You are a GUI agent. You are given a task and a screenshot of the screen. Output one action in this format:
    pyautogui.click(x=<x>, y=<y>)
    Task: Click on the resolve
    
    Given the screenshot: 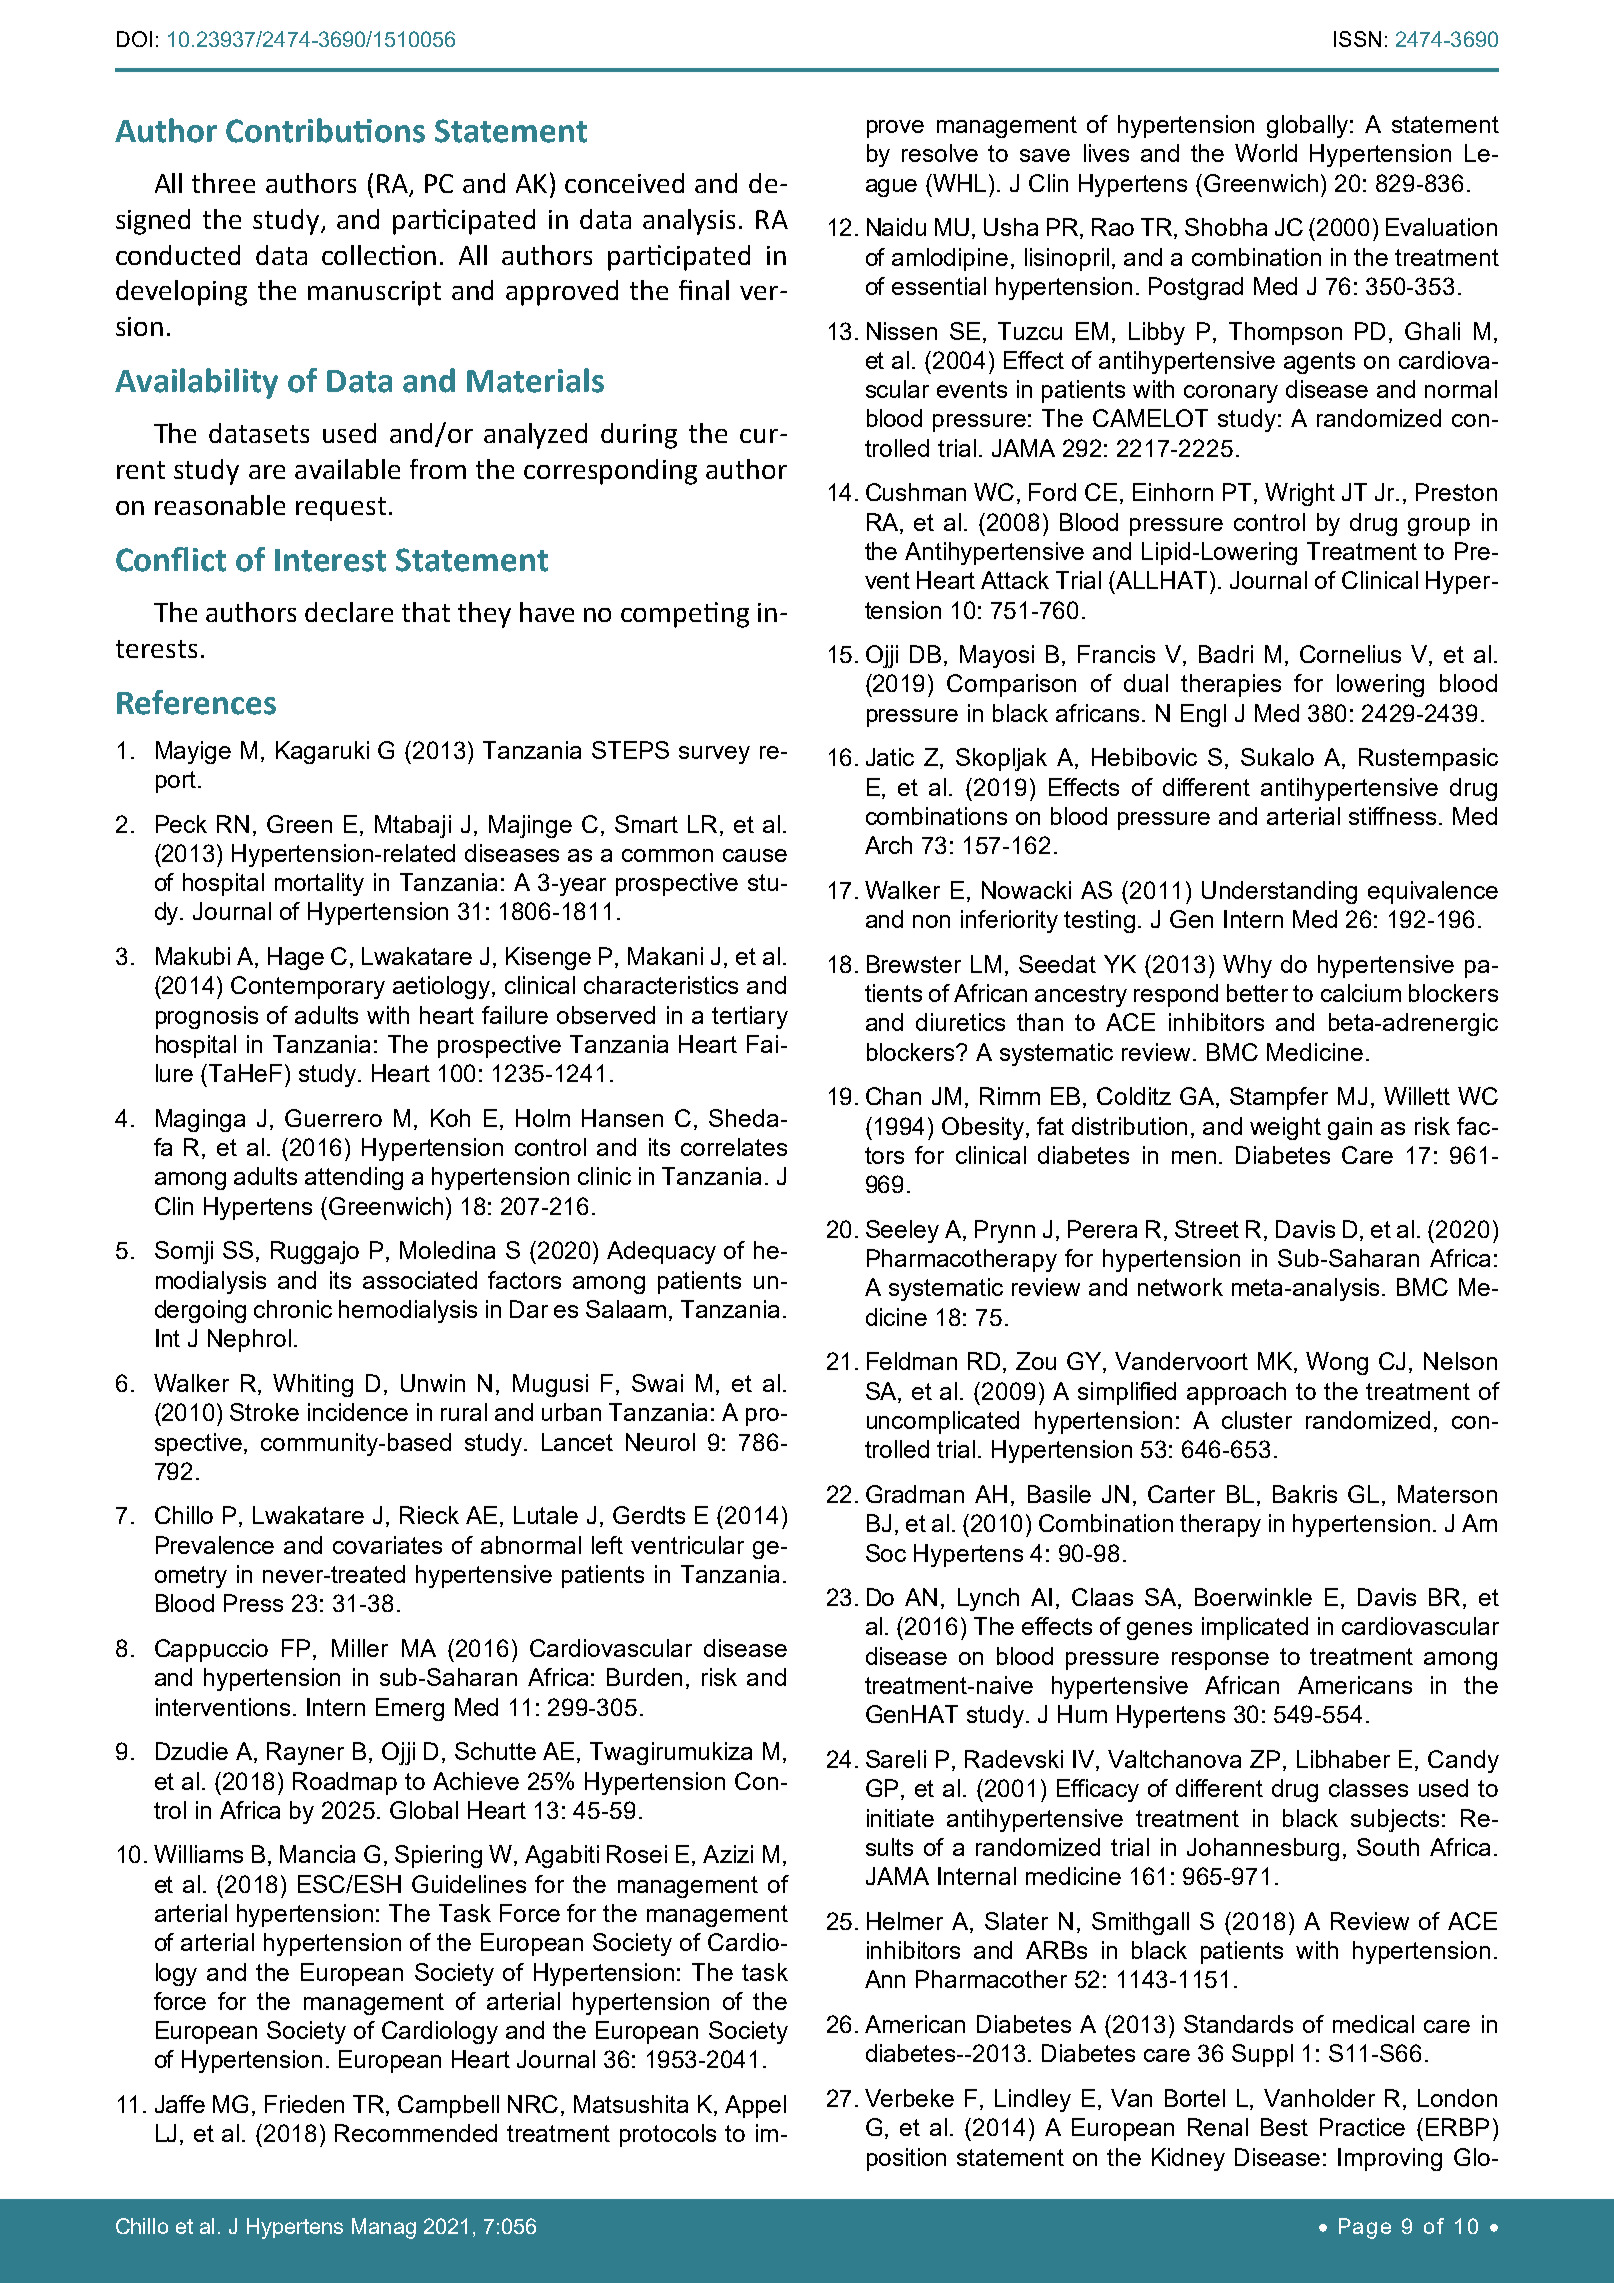 What is the action you would take?
    pyautogui.click(x=940, y=153)
